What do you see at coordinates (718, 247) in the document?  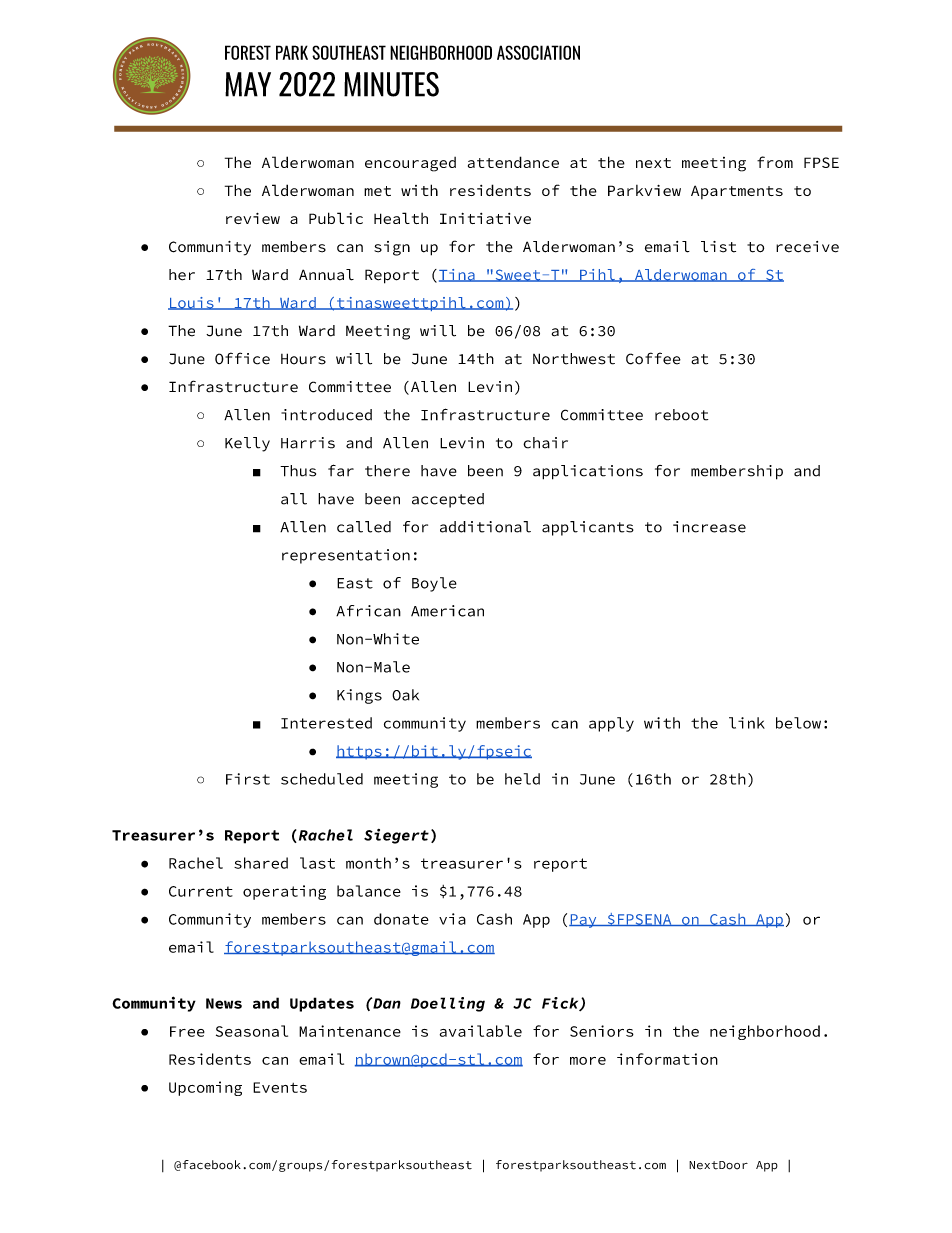 I see `list` at bounding box center [718, 247].
